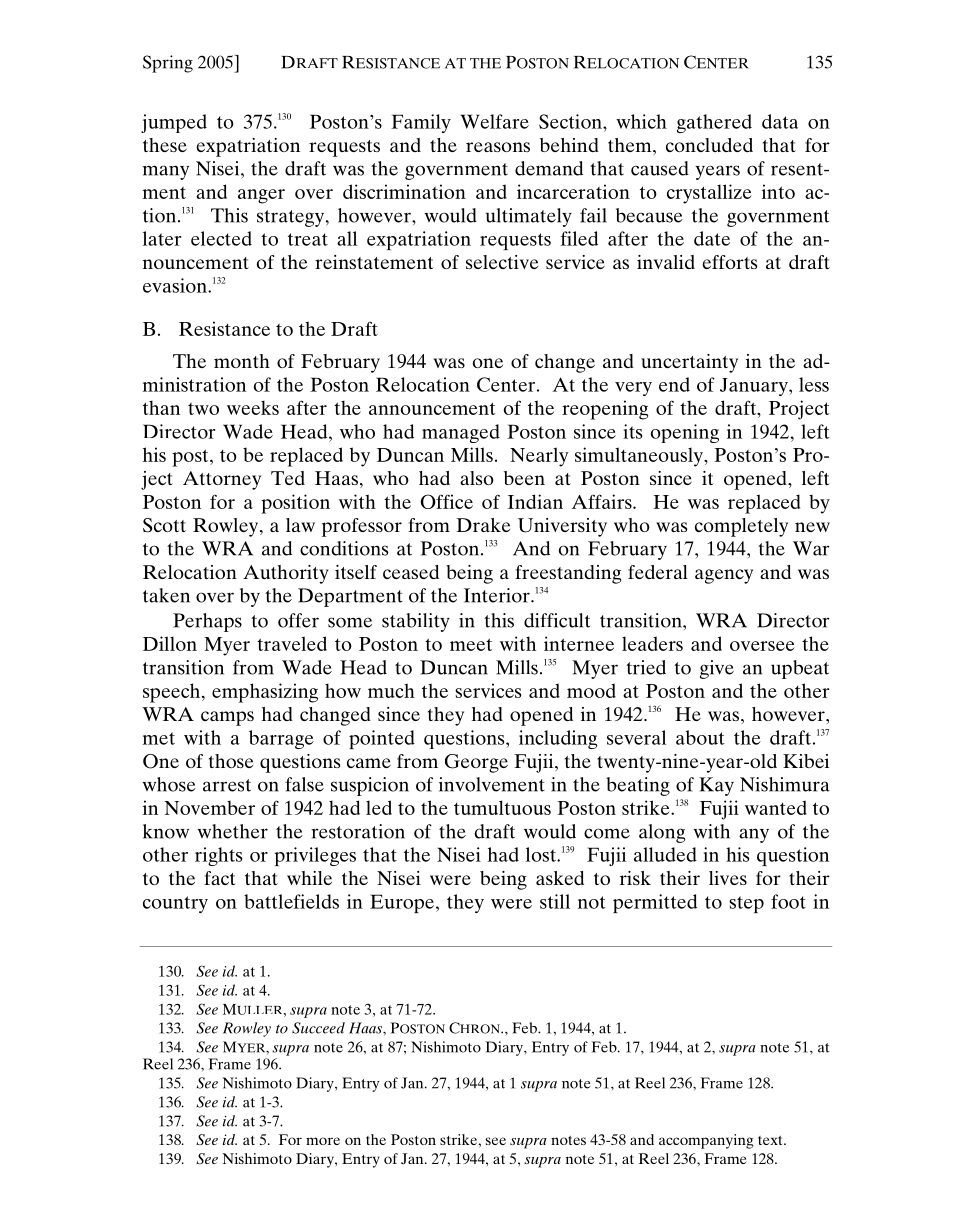 The width and height of the screenshot is (972, 1232). What do you see at coordinates (461, 433) in the screenshot?
I see `managed` at bounding box center [461, 433].
